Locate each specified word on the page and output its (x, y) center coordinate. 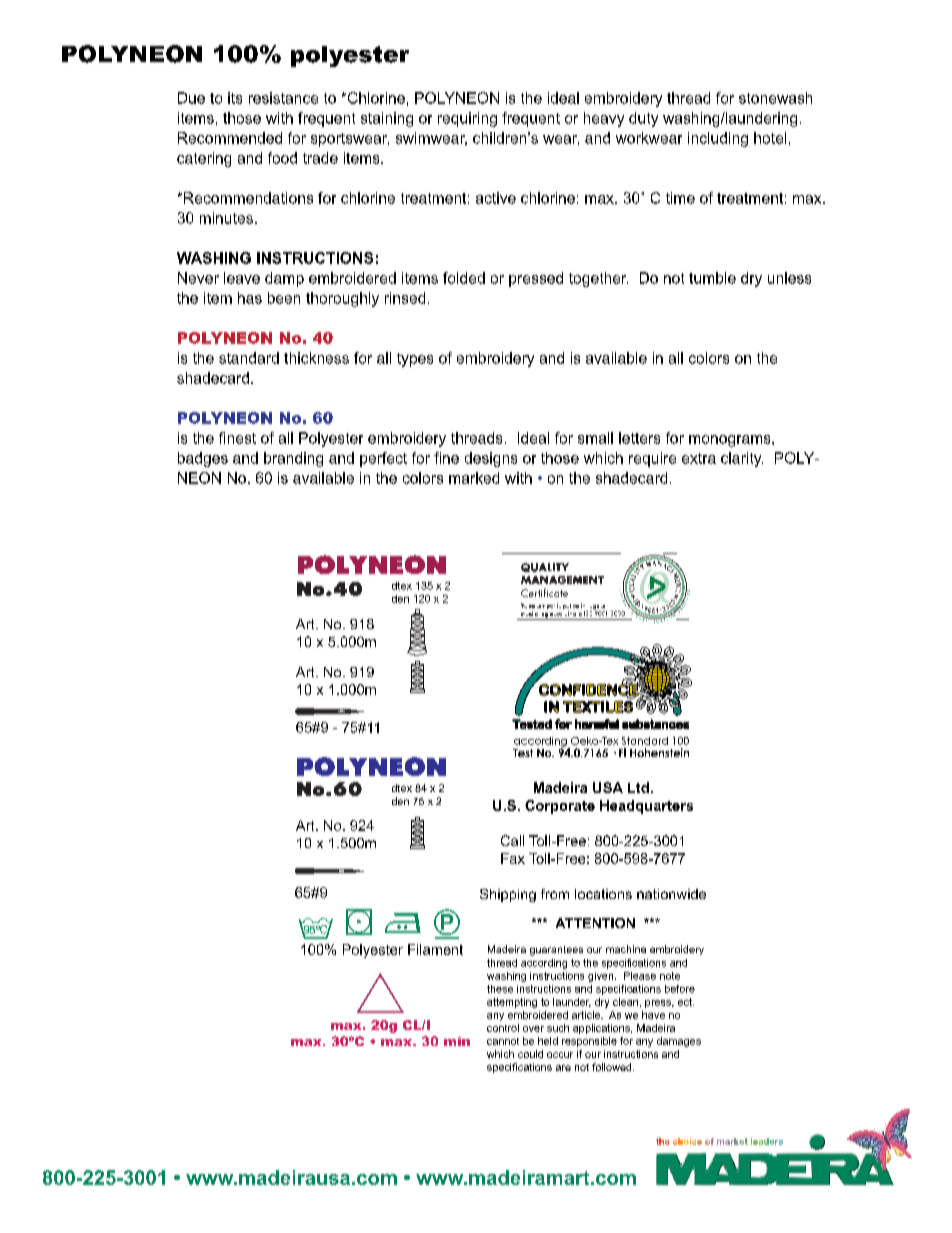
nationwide (671, 894)
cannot (503, 1041)
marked (474, 478)
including (718, 139)
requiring (467, 119)
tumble (712, 278)
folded (464, 278)
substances (655, 724)
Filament (435, 949)
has (250, 298)
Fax (513, 858)
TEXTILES (598, 707)
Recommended (230, 138)
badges (203, 459)
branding (293, 459)
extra (699, 458)
